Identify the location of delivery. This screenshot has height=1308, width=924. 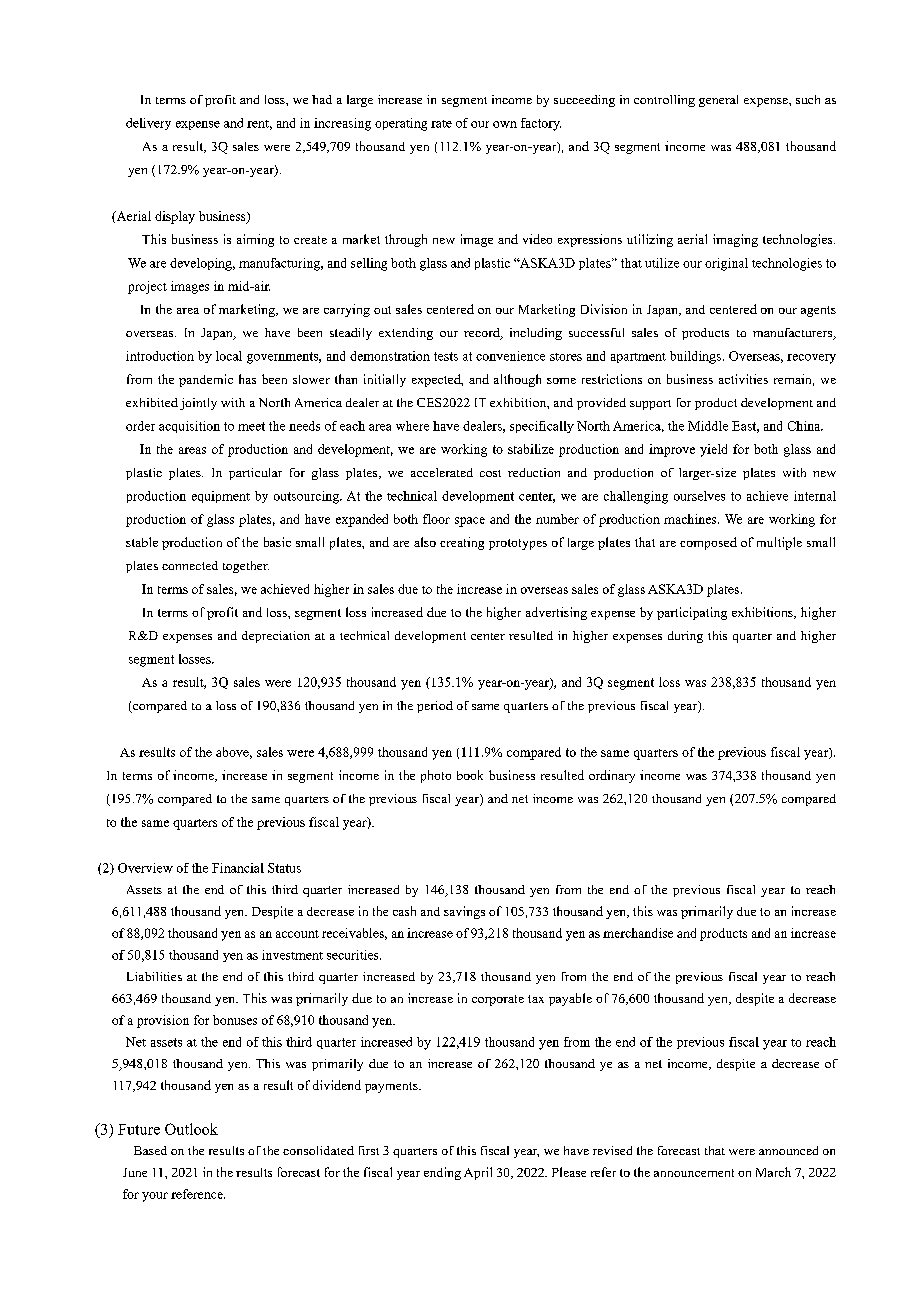
(148, 124).
